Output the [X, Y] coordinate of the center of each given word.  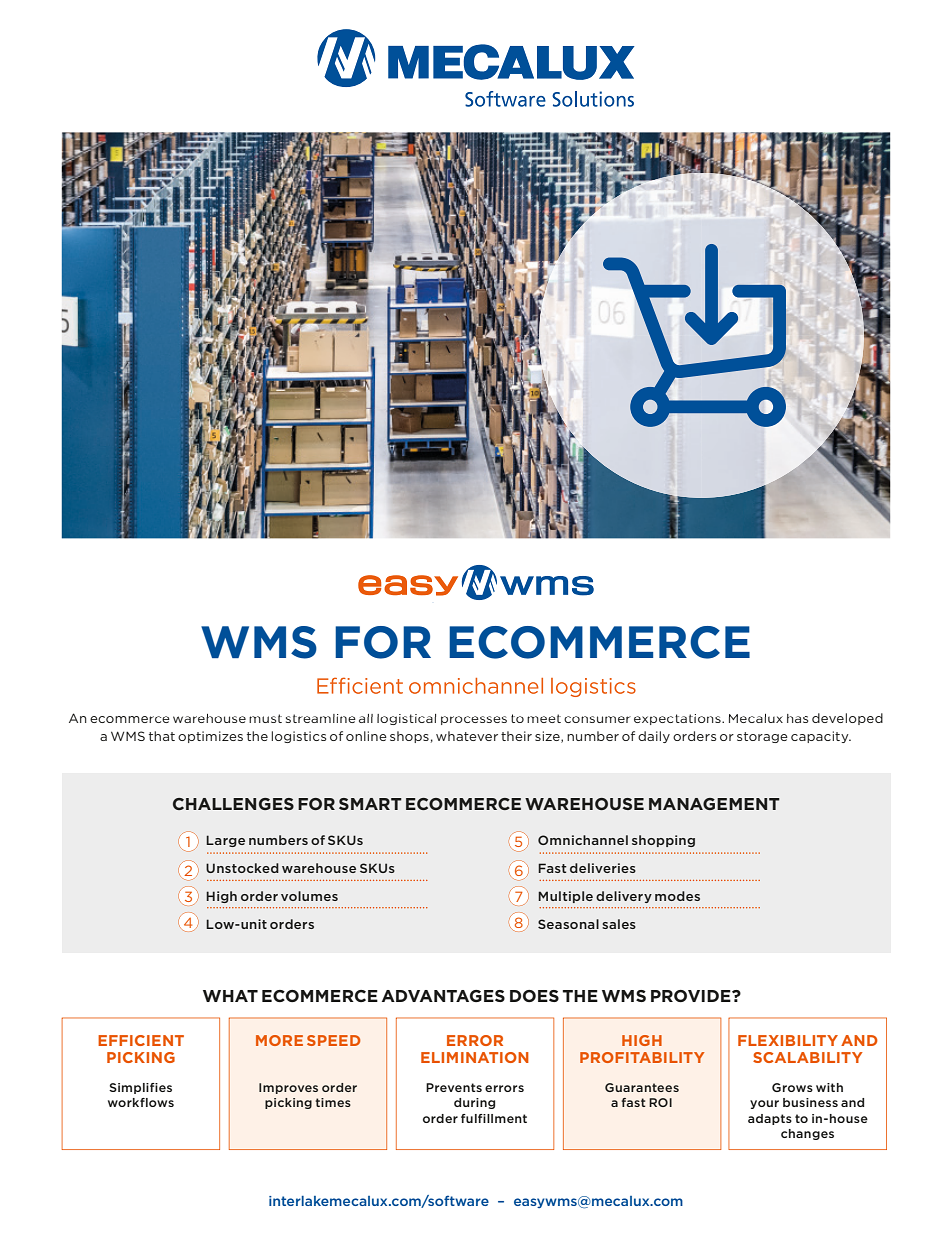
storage [762, 737]
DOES [534, 996]
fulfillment [494, 1118]
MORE [279, 1040]
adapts [770, 1119]
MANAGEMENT [714, 804]
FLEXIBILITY [788, 1040]
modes [677, 896]
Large [225, 841]
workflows [141, 1102]
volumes [309, 896]
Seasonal [568, 924]
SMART [370, 804]
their [516, 736]
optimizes [210, 737]
